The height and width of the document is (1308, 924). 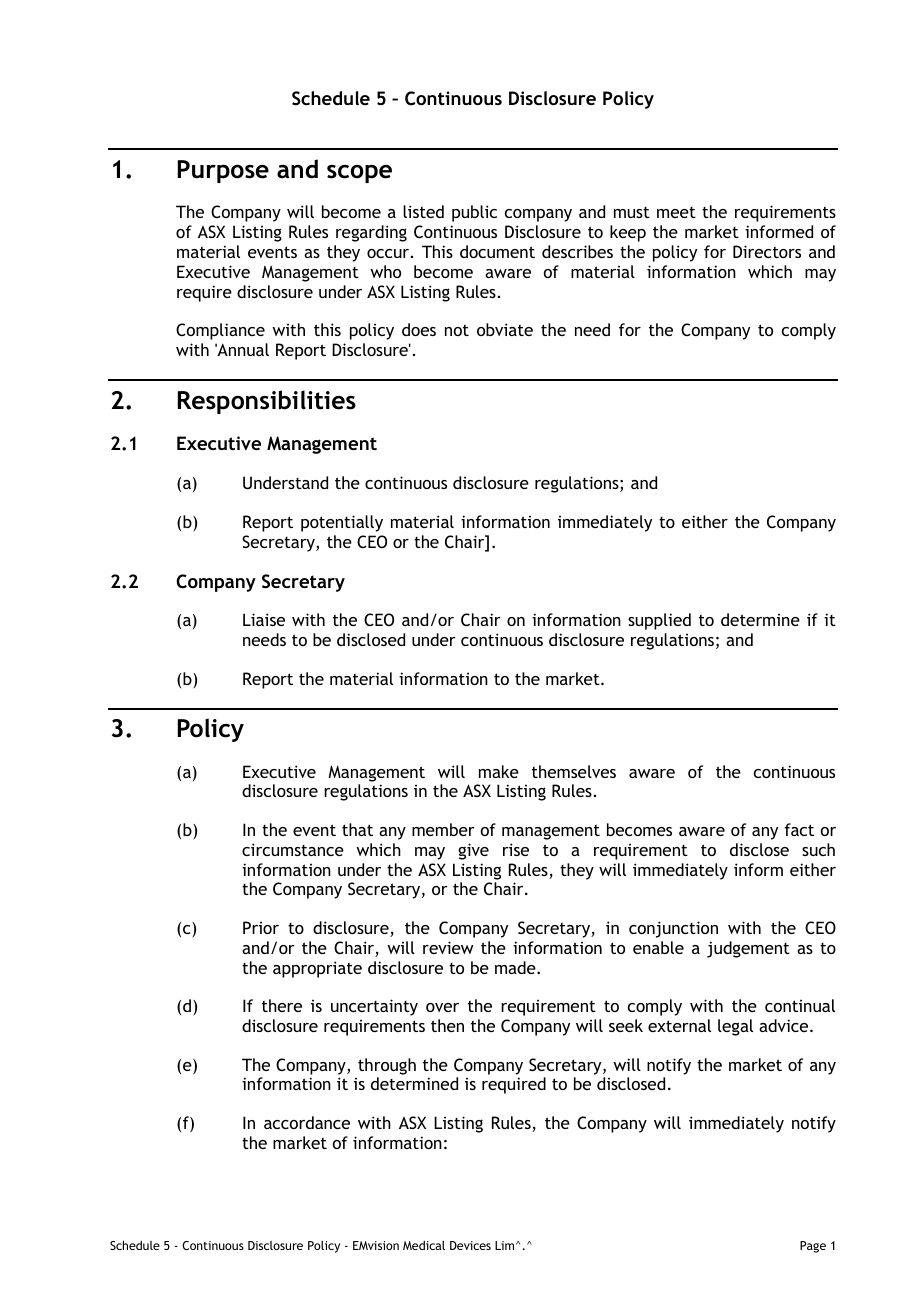 I want to click on fact, so click(x=799, y=829).
